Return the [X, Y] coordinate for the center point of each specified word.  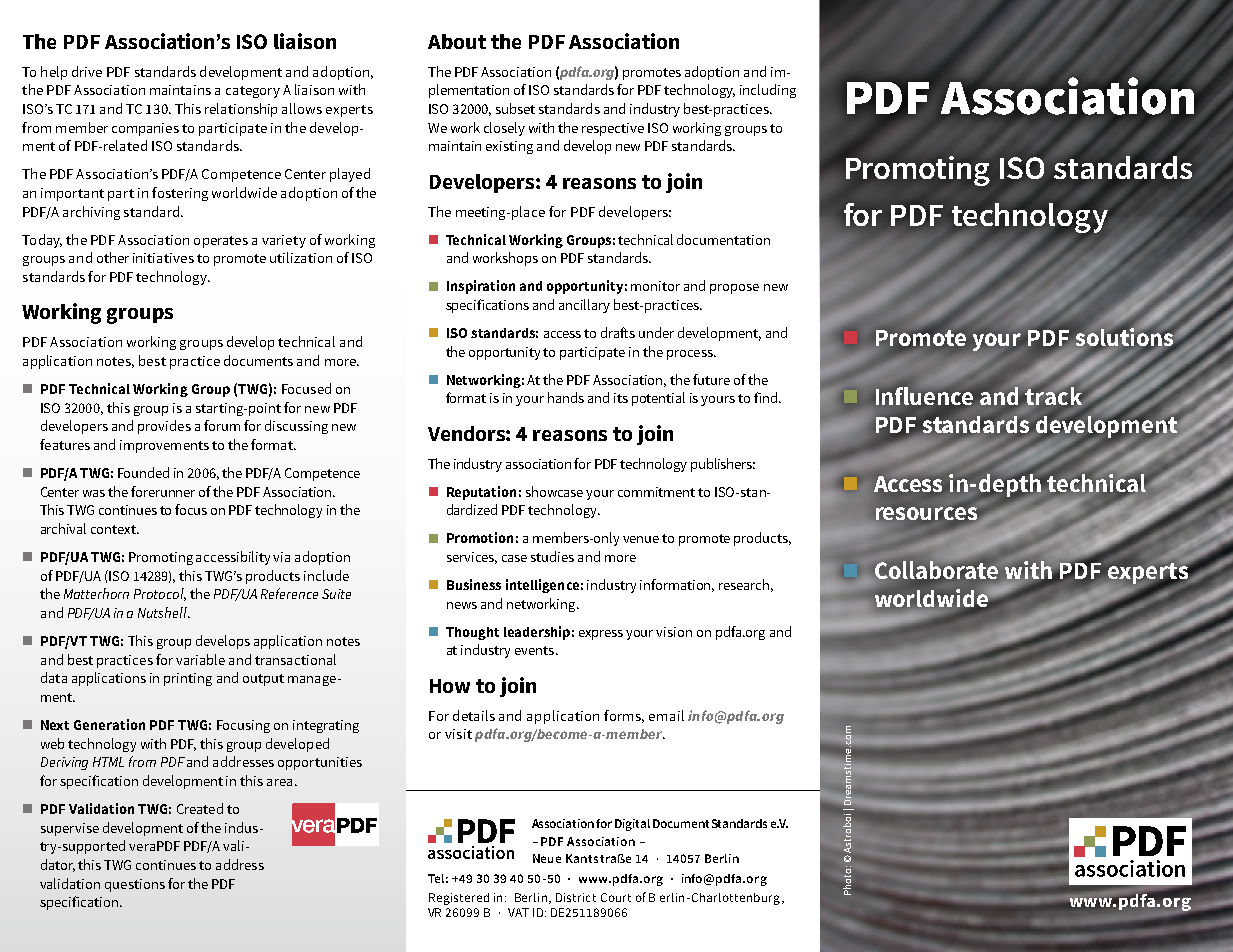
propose [734, 289]
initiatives [163, 258]
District [576, 897]
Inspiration [481, 287]
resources [926, 513]
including [768, 91]
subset [515, 108]
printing [188, 679]
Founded [143, 472]
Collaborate [936, 570]
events [536, 650]
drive [87, 71]
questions [135, 885]
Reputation [481, 493]
